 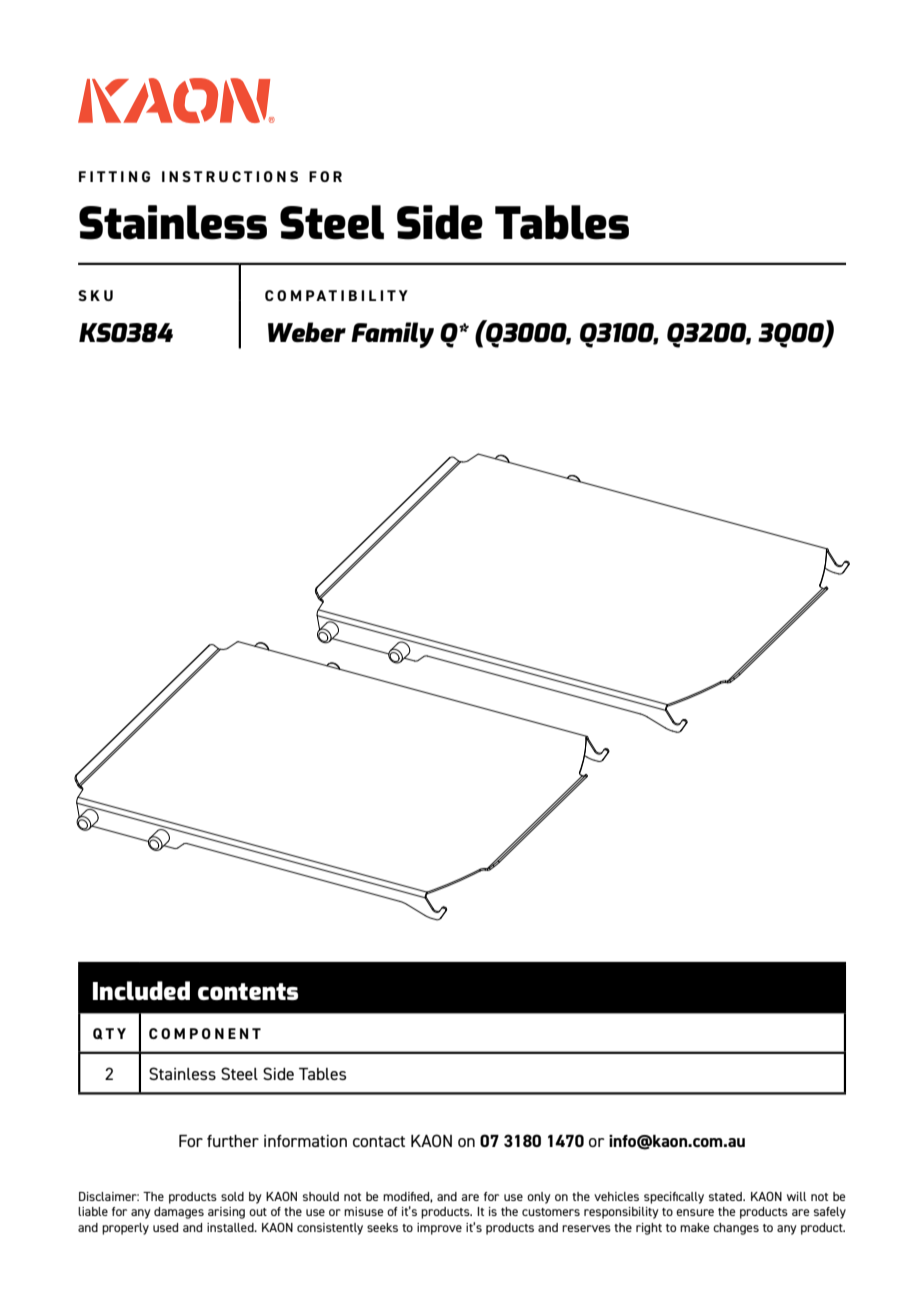 What do you see at coordinates (114, 176) in the document?
I see `FITTING` at bounding box center [114, 176].
